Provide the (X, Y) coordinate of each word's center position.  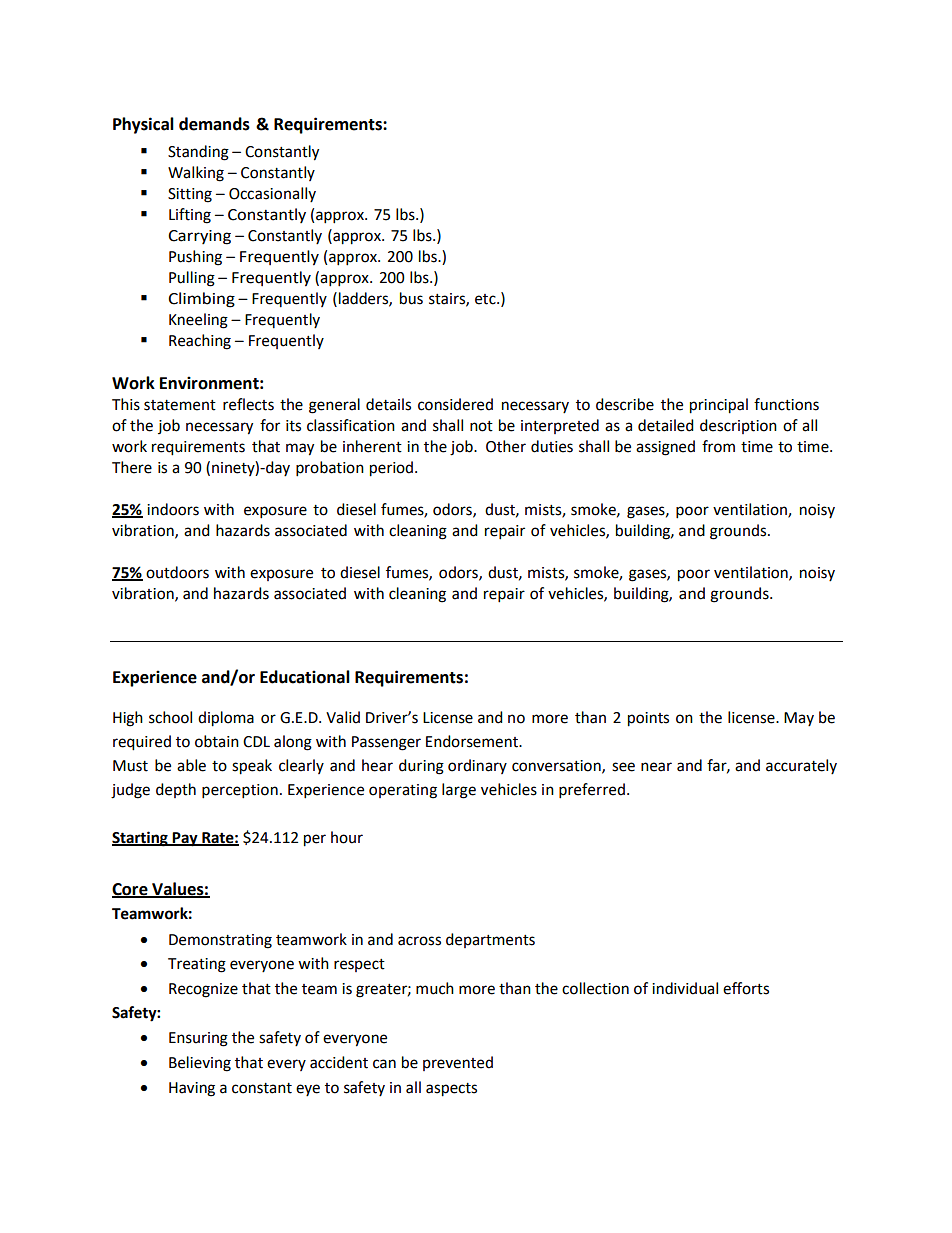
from (718, 446)
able (191, 765)
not (481, 426)
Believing (200, 1064)
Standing (198, 153)
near (656, 767)
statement (180, 405)
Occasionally (272, 194)
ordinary (477, 766)
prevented (458, 1063)
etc (486, 299)
